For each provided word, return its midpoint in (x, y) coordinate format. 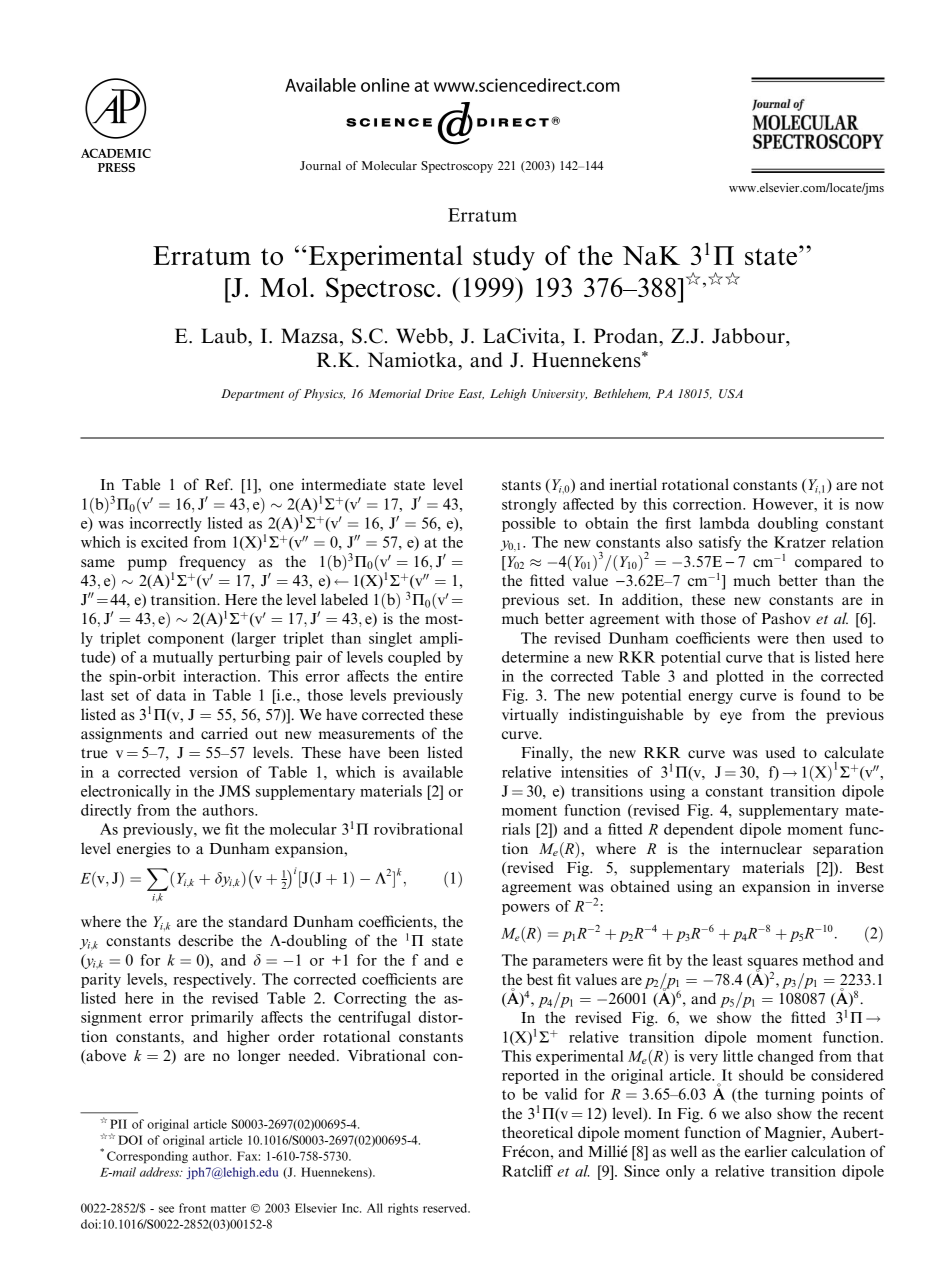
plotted (740, 677)
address (161, 1172)
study (504, 258)
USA (731, 393)
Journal (320, 165)
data (171, 695)
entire (444, 676)
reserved (446, 1208)
